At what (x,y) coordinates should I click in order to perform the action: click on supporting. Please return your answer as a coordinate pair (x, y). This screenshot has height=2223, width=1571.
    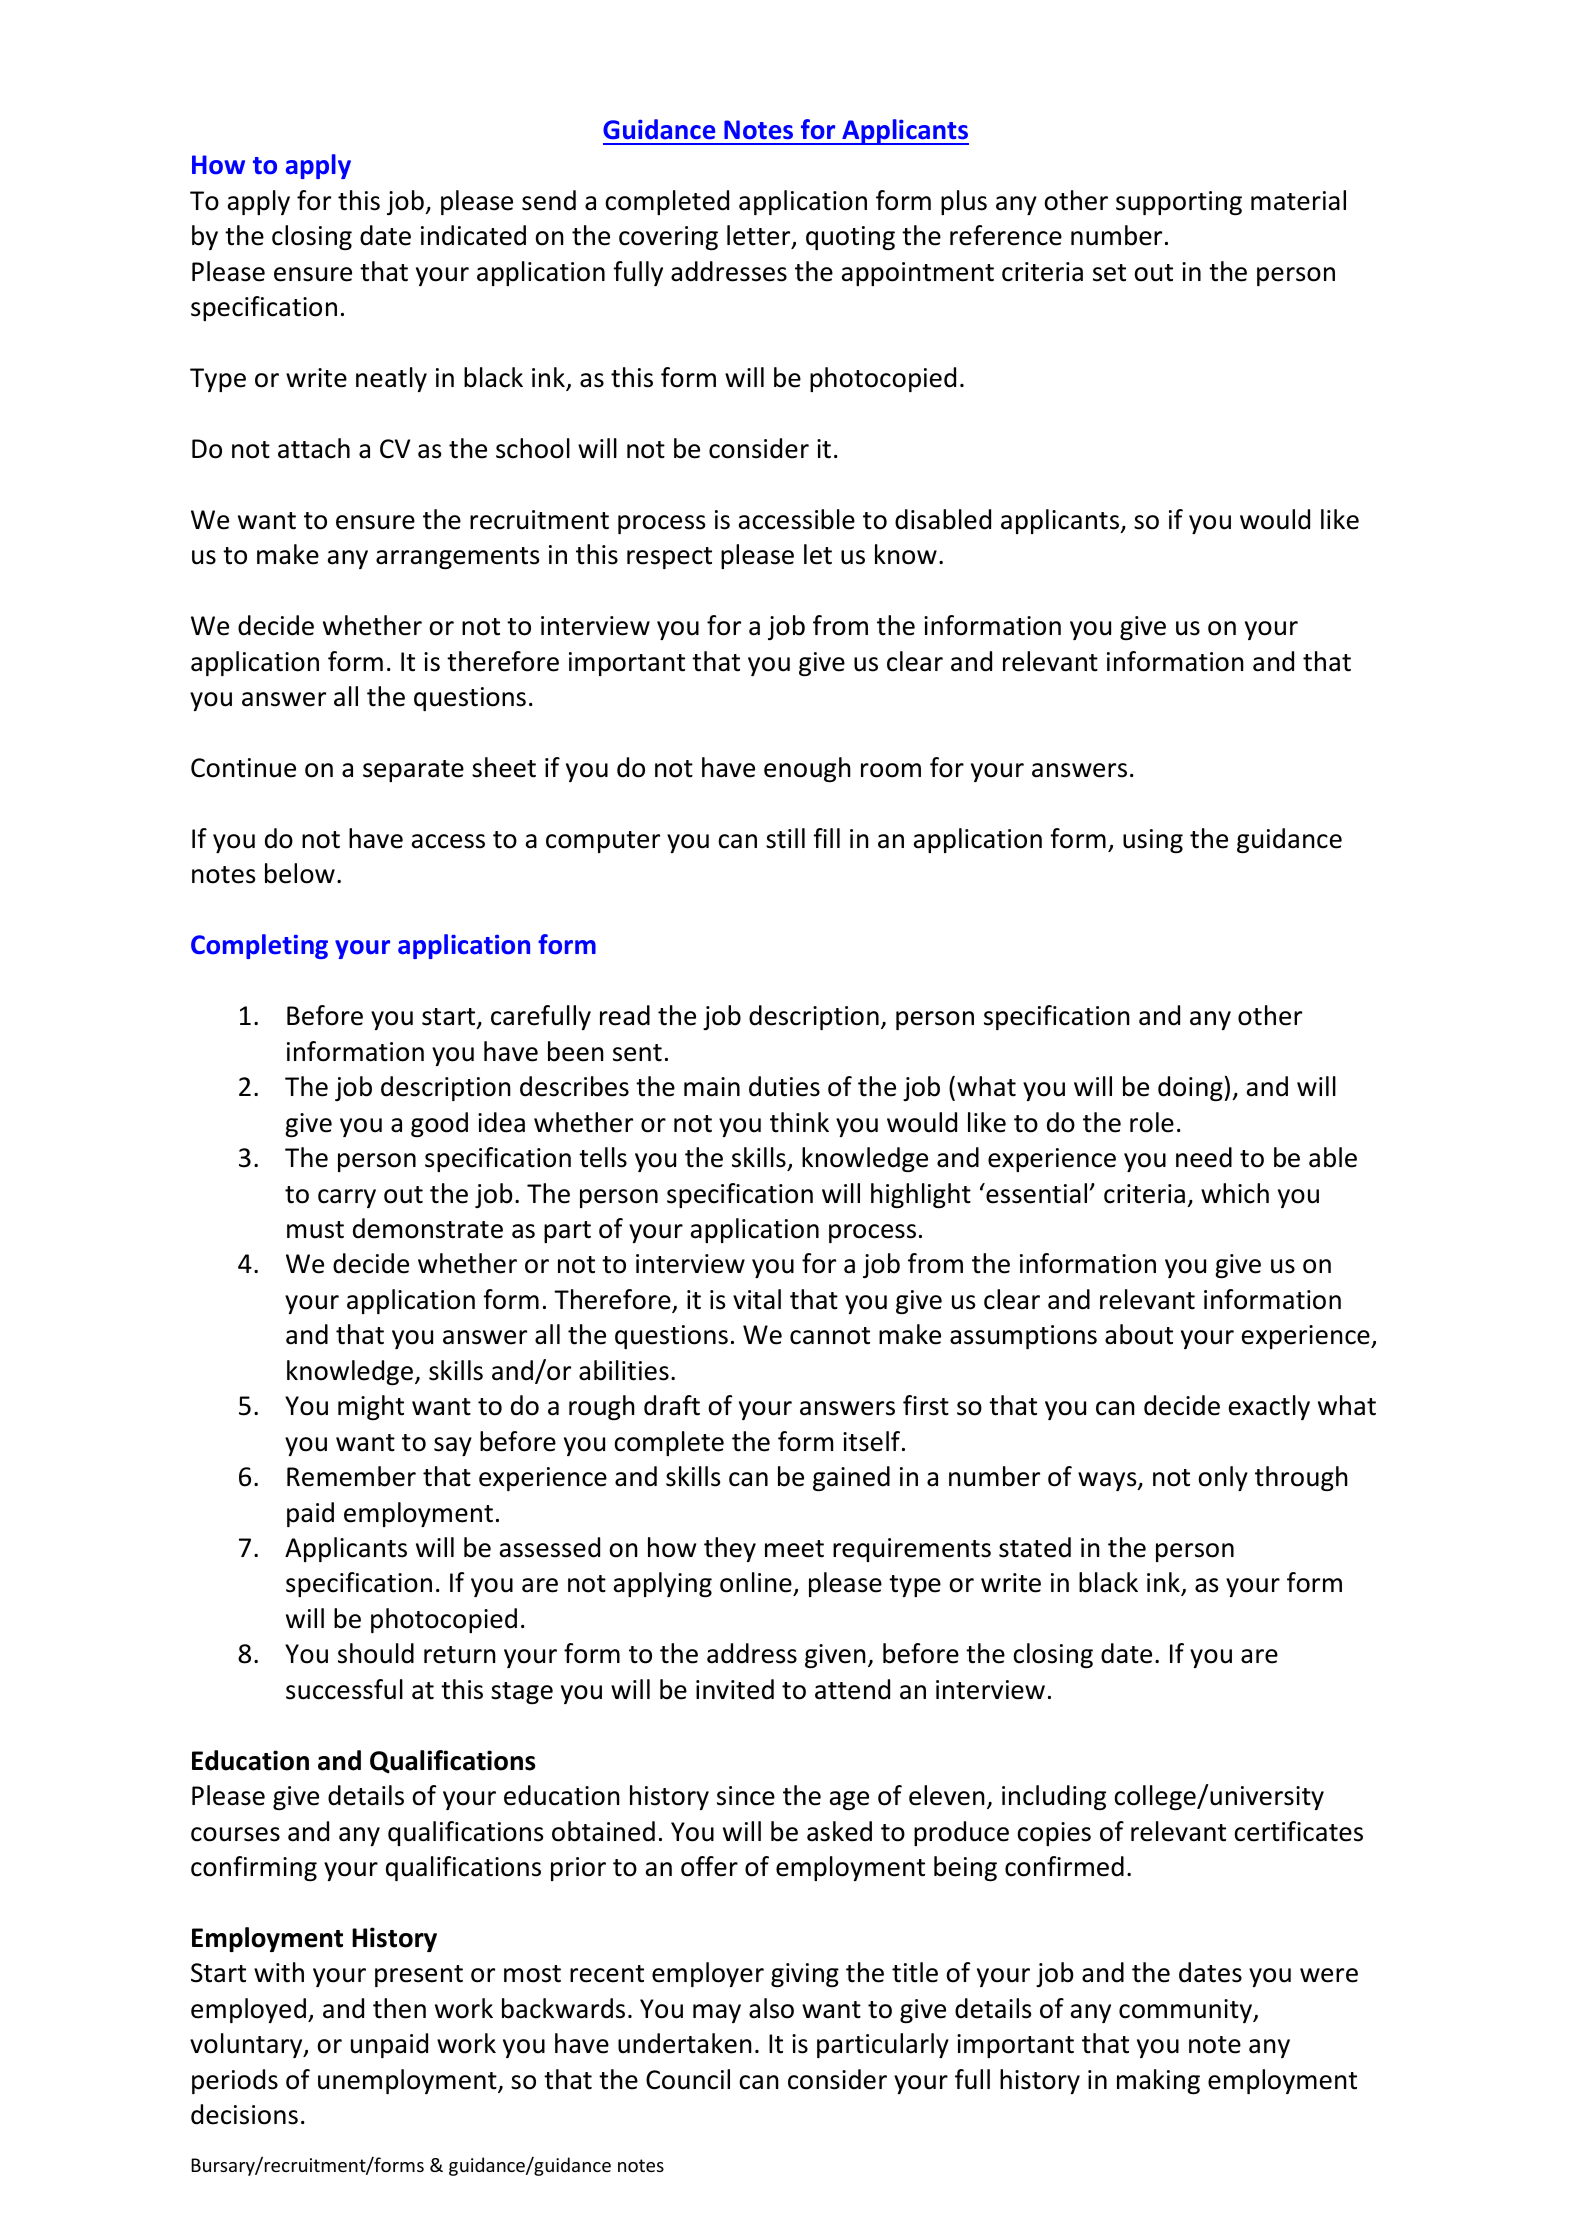
    Looking at the image, I should click on (1179, 203).
